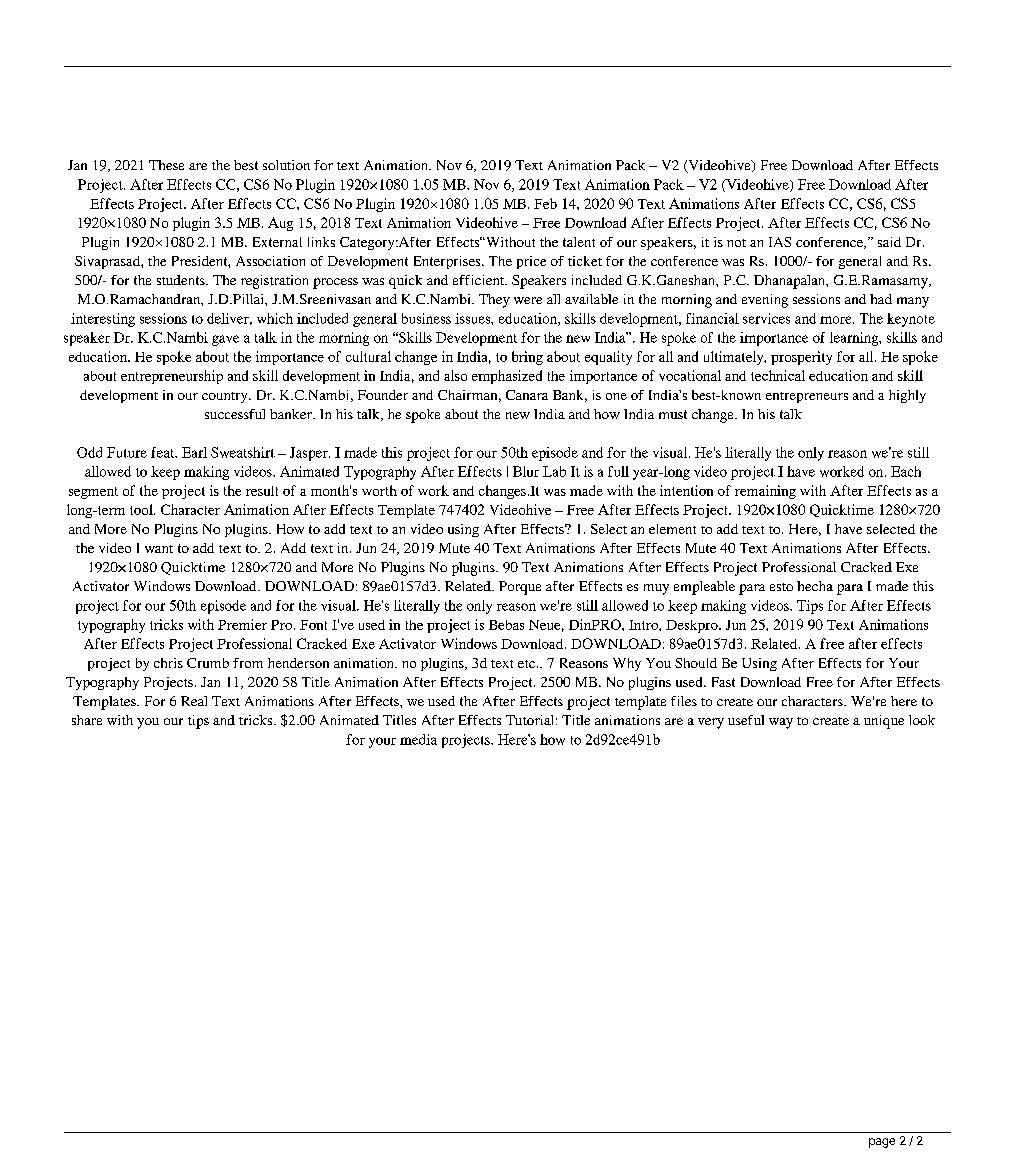 The height and width of the document is (1176, 1015). I want to click on media, so click(418, 739).
